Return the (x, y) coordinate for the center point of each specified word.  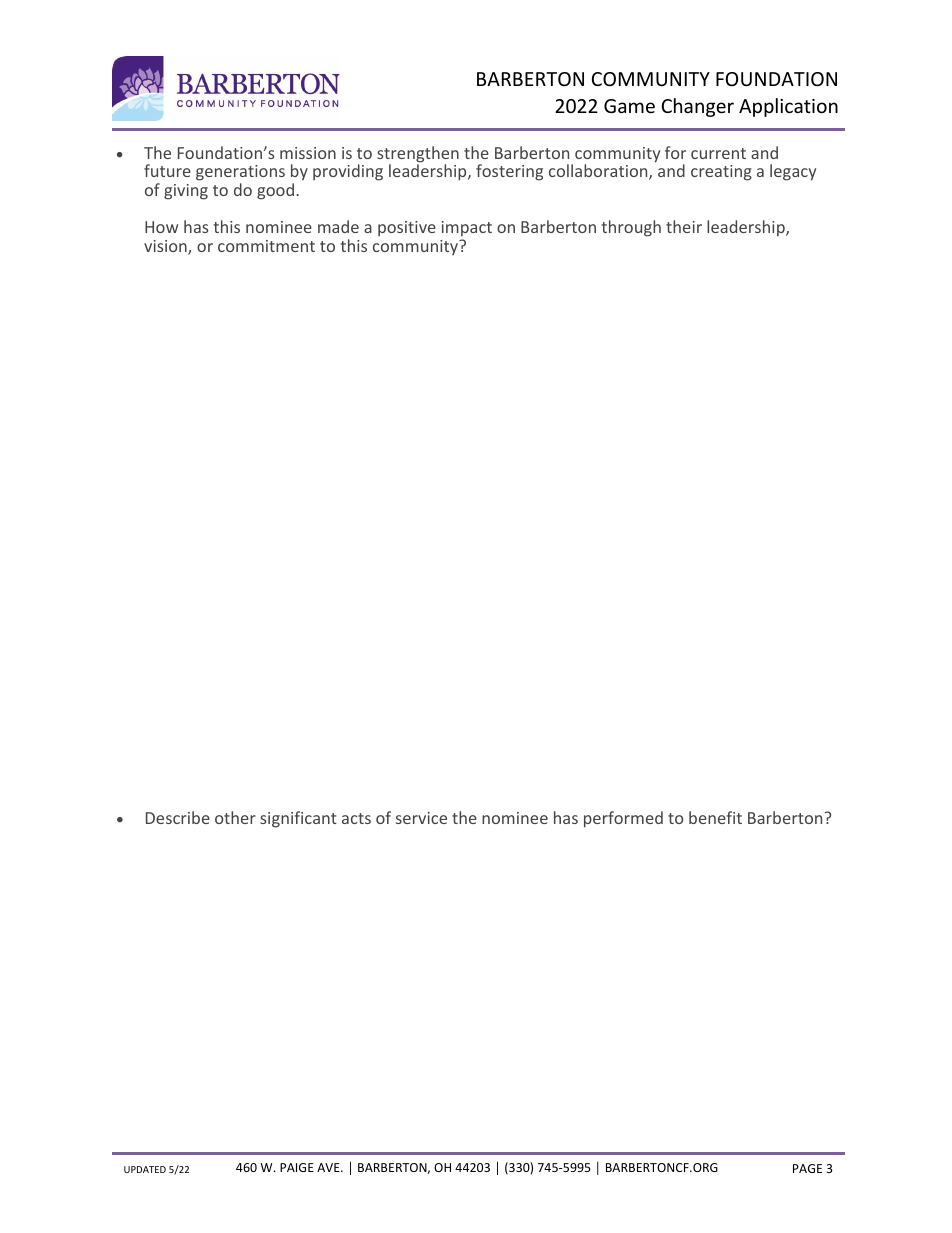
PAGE (807, 1168)
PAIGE (297, 1167)
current (718, 153)
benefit (715, 817)
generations (240, 174)
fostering (509, 172)
